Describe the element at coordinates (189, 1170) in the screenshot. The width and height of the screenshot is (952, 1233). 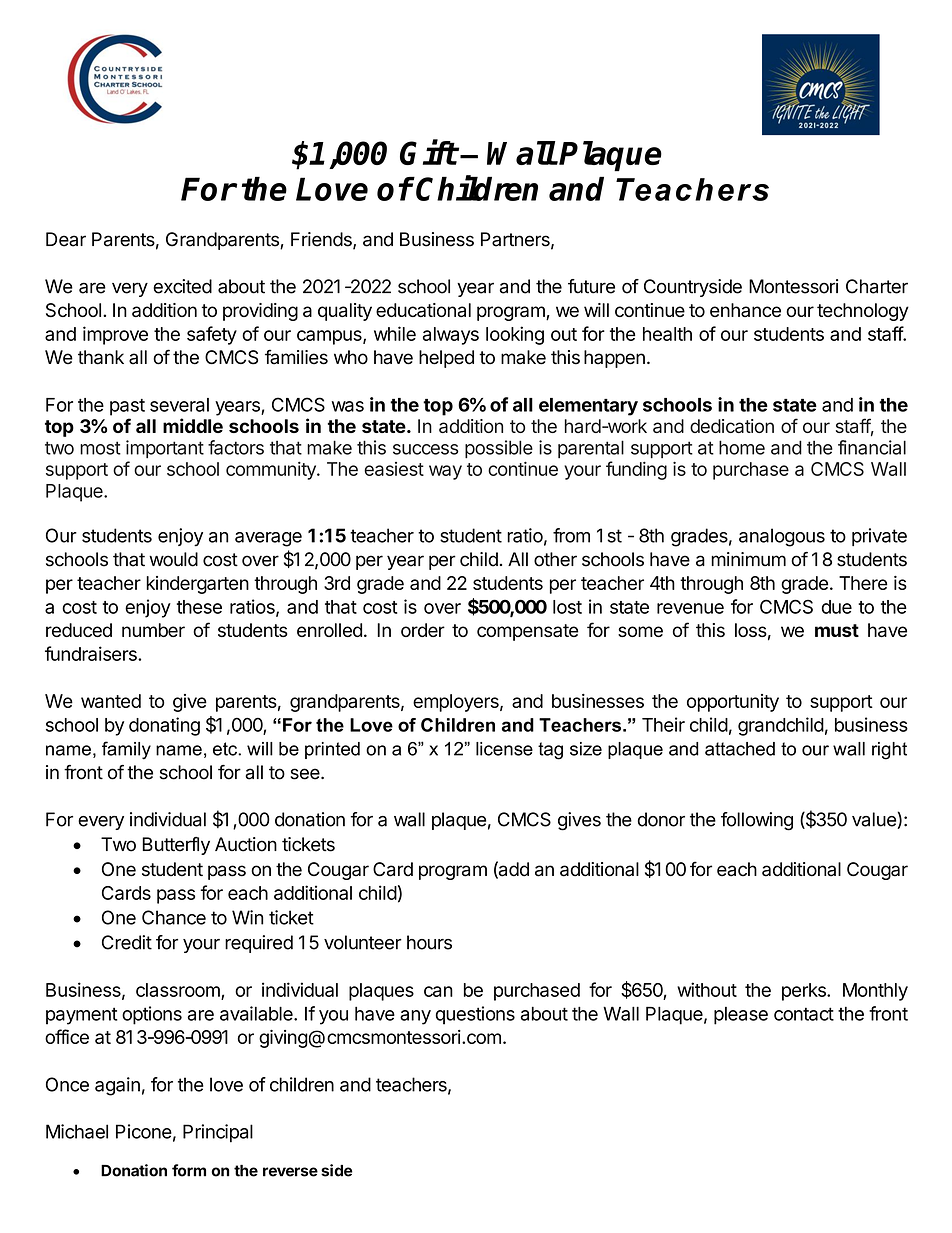
I see `form` at that location.
